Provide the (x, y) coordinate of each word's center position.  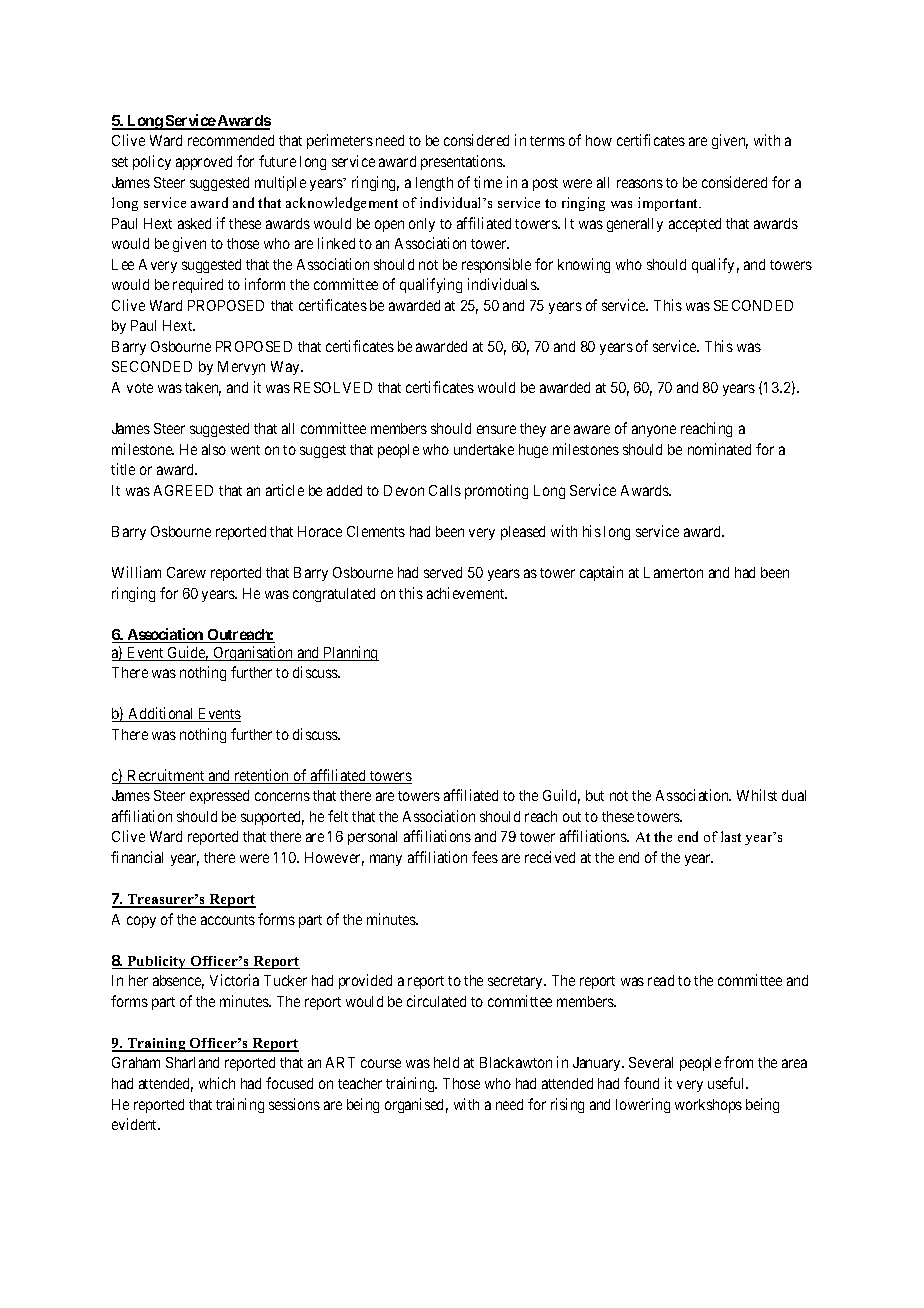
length (434, 184)
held (446, 1062)
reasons (640, 183)
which (217, 1083)
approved (204, 163)
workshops (708, 1106)
